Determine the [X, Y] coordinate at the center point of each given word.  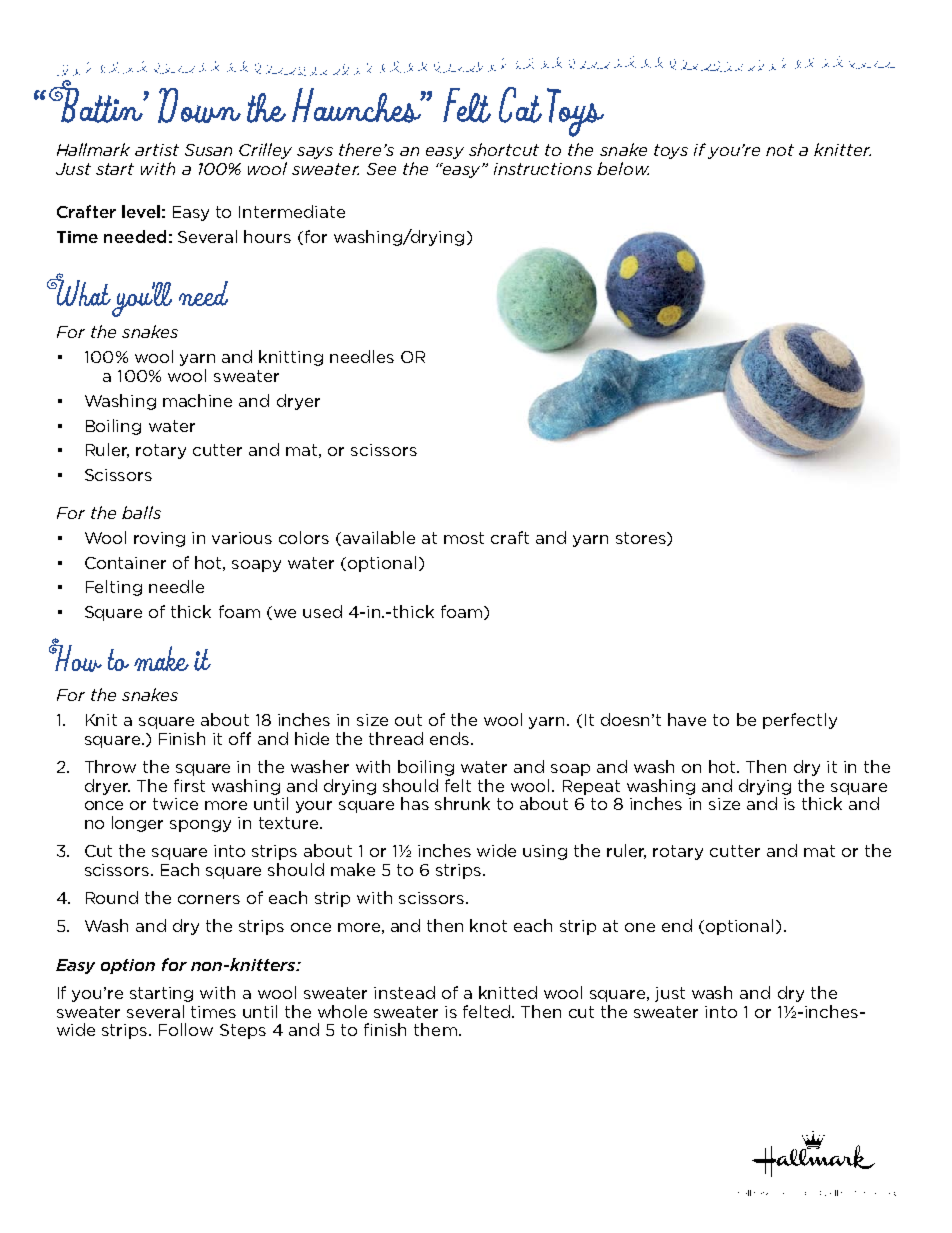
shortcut [504, 149]
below [623, 168]
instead [404, 992]
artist [157, 150]
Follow [186, 1029]
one [640, 927]
